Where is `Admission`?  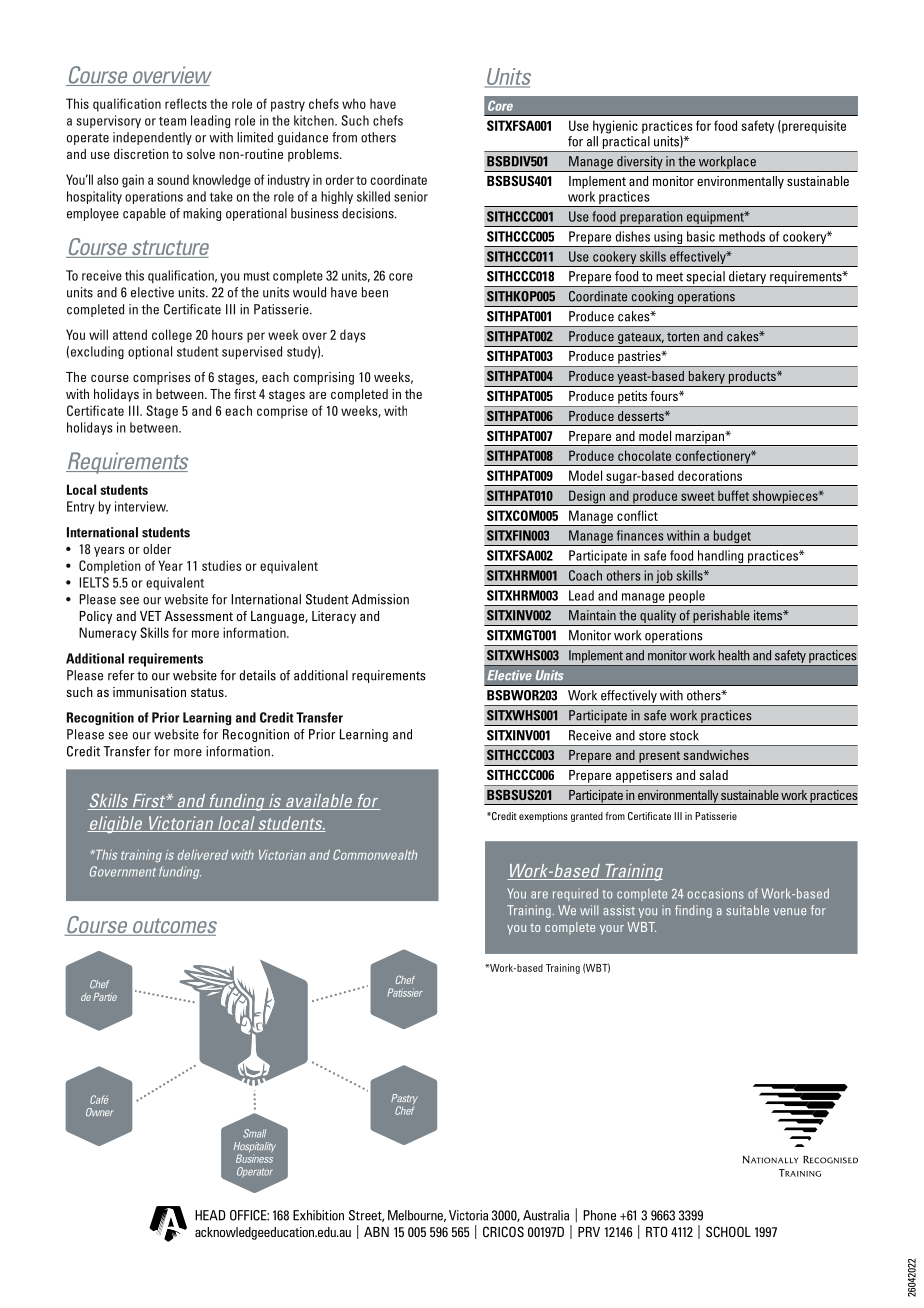
Admission is located at coordinates (380, 599).
